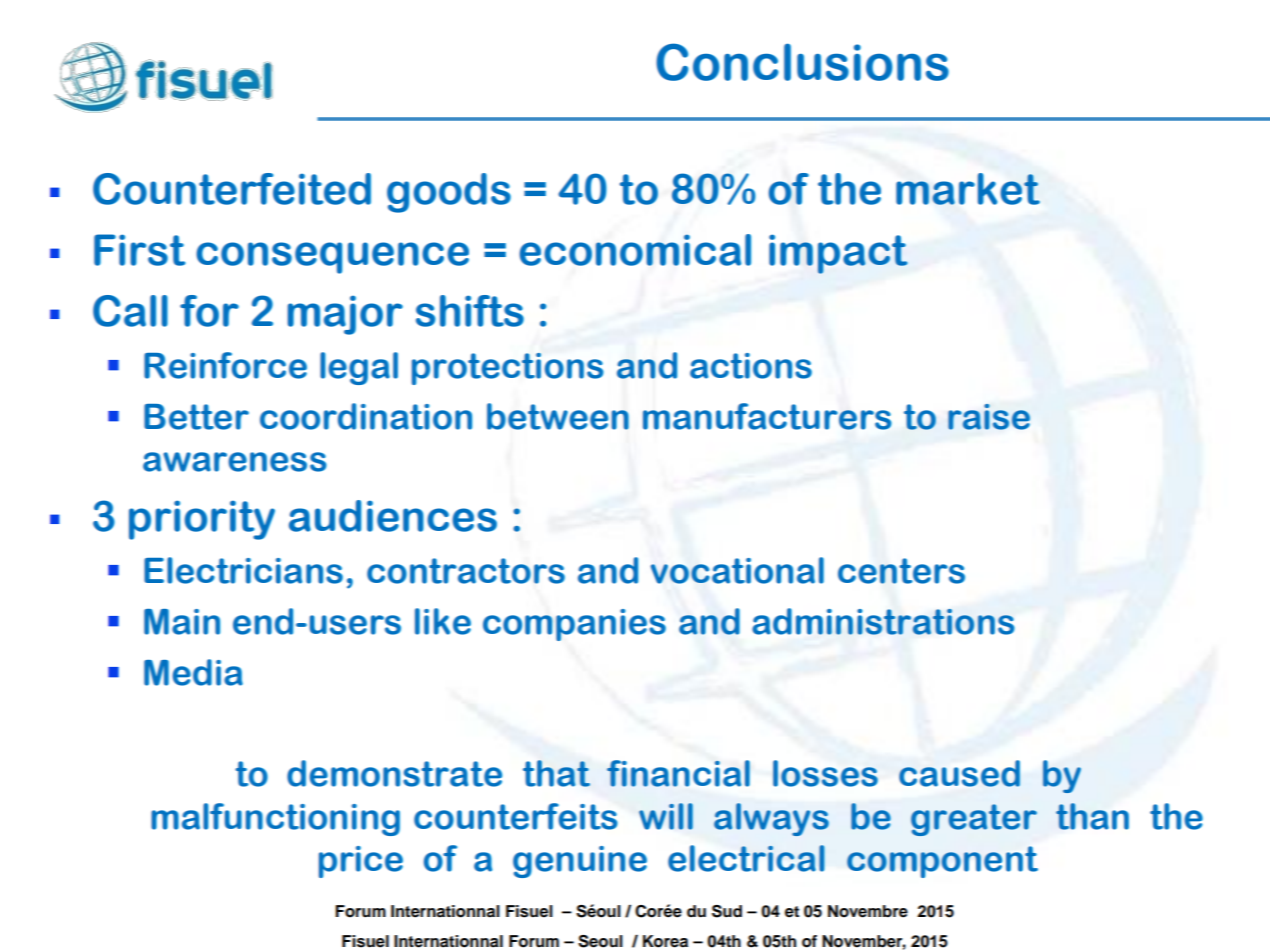 Image resolution: width=1270 pixels, height=952 pixels. I want to click on Media, so click(193, 672).
